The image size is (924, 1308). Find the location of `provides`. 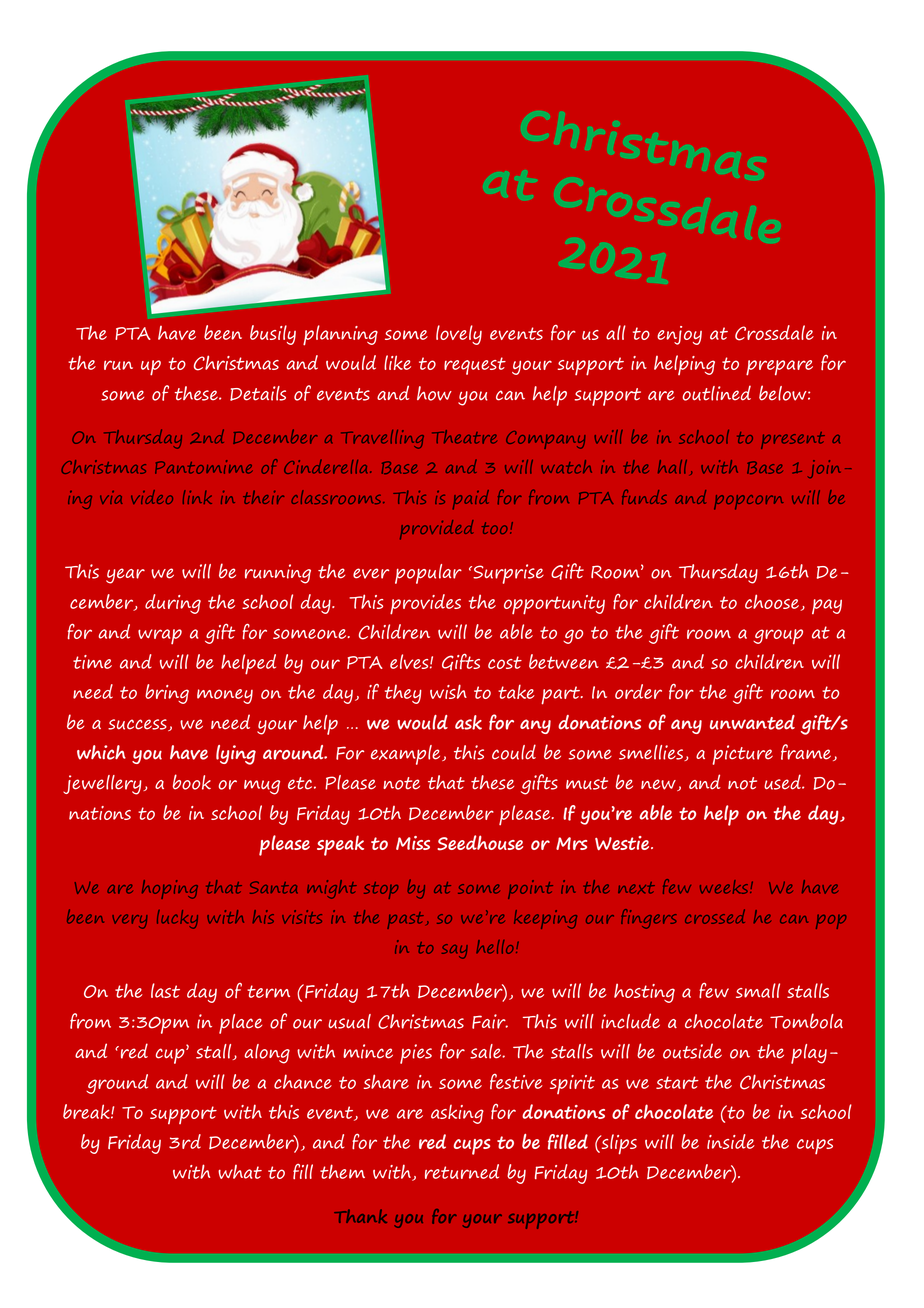

provides is located at coordinates (425, 604).
